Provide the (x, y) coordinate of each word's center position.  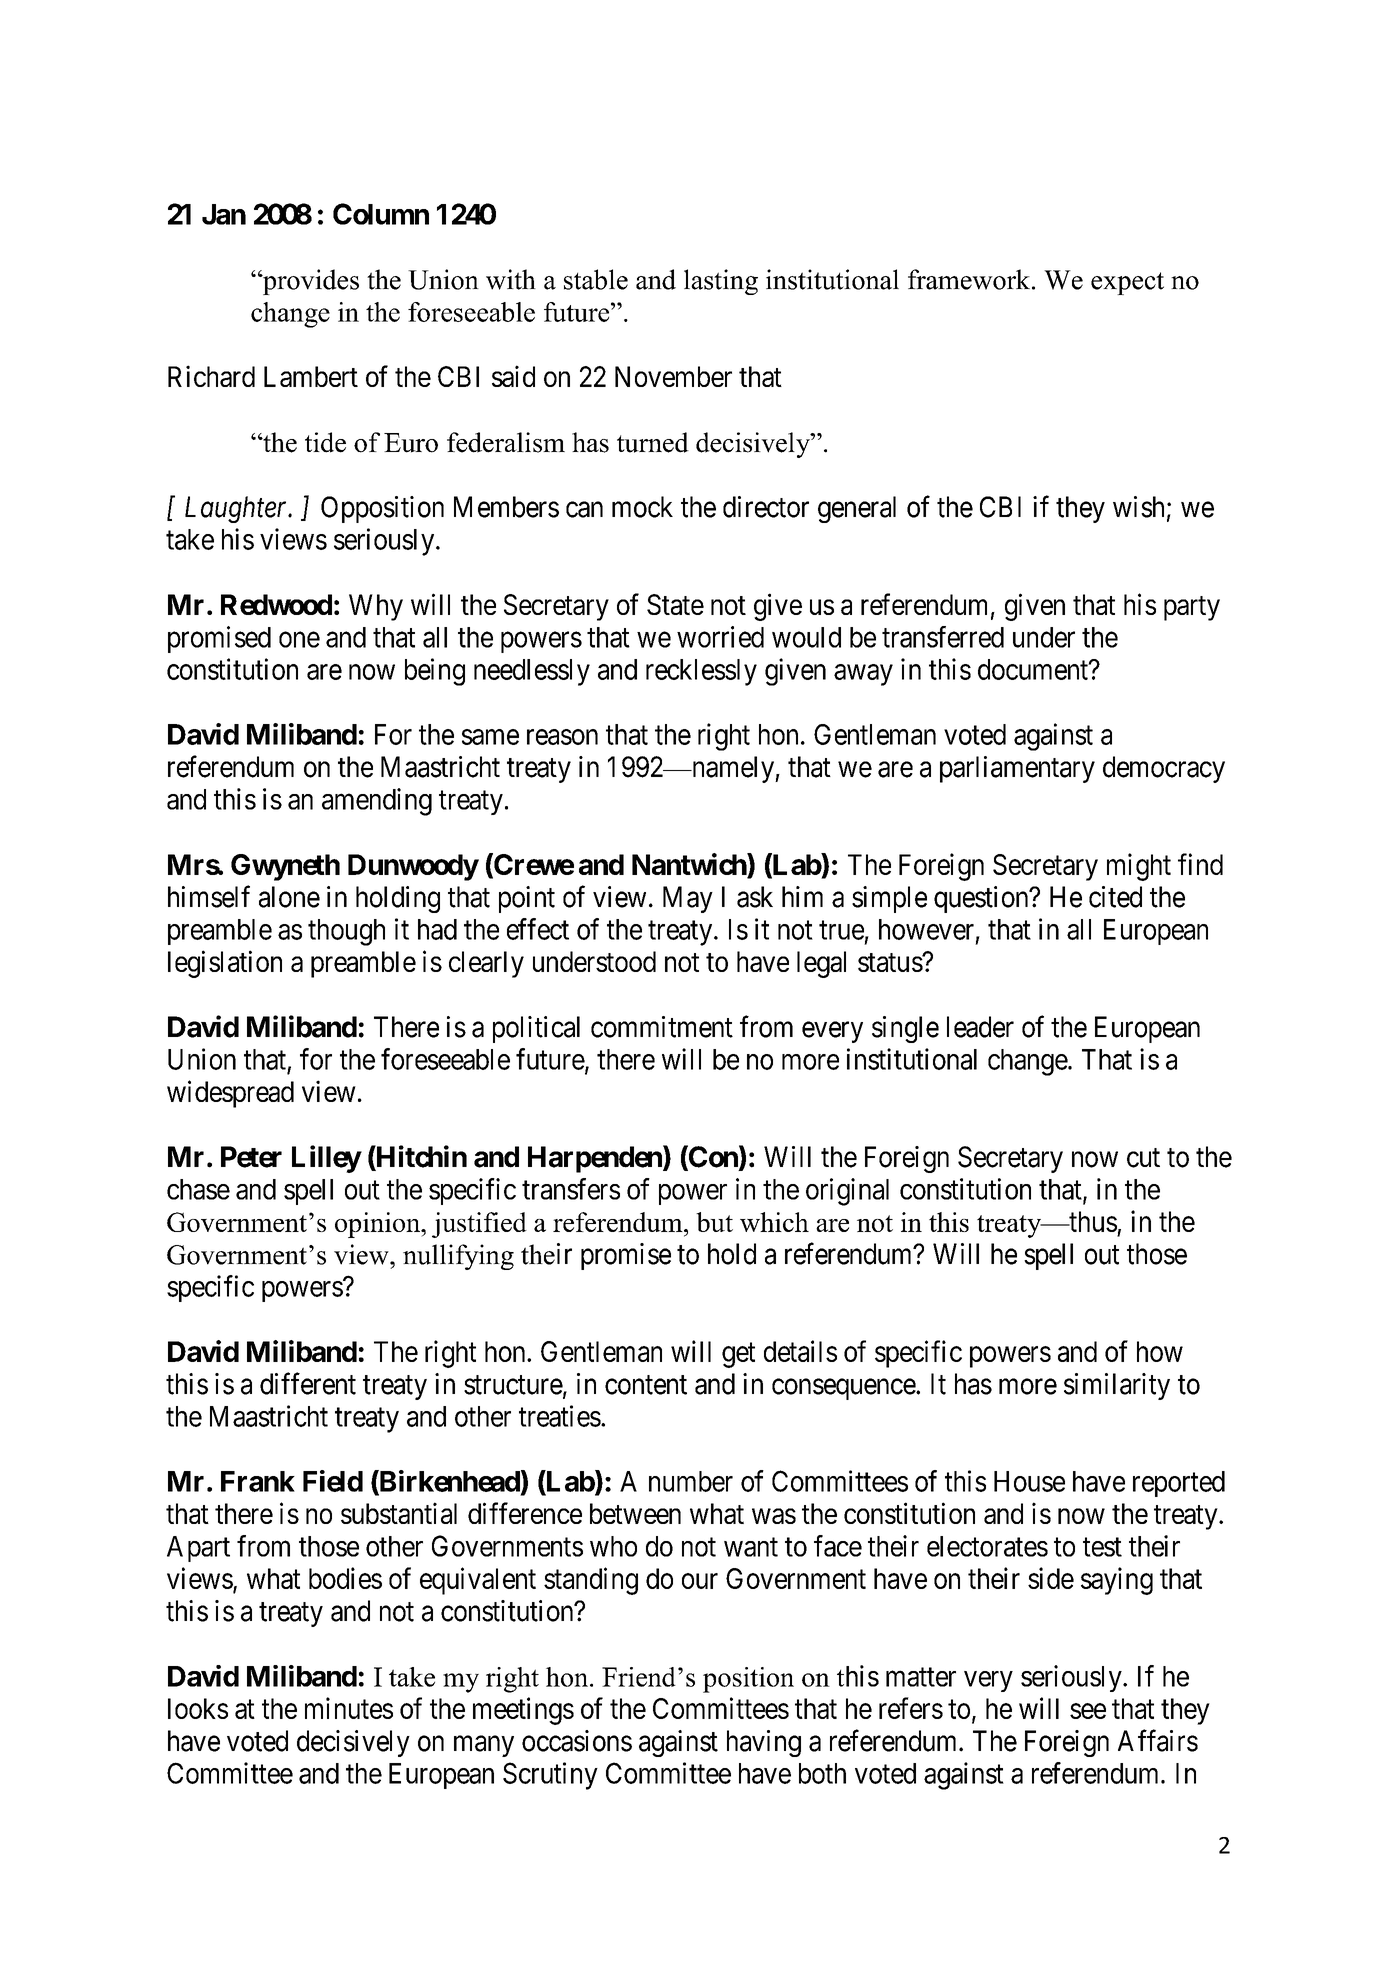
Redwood (276, 604)
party (1192, 608)
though (346, 932)
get (738, 1355)
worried (720, 637)
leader (980, 1027)
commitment (662, 1027)
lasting (721, 282)
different (308, 1383)
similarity (1117, 1386)
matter (921, 1677)
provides (310, 282)
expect (1127, 283)
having (764, 1743)
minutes (349, 1708)
